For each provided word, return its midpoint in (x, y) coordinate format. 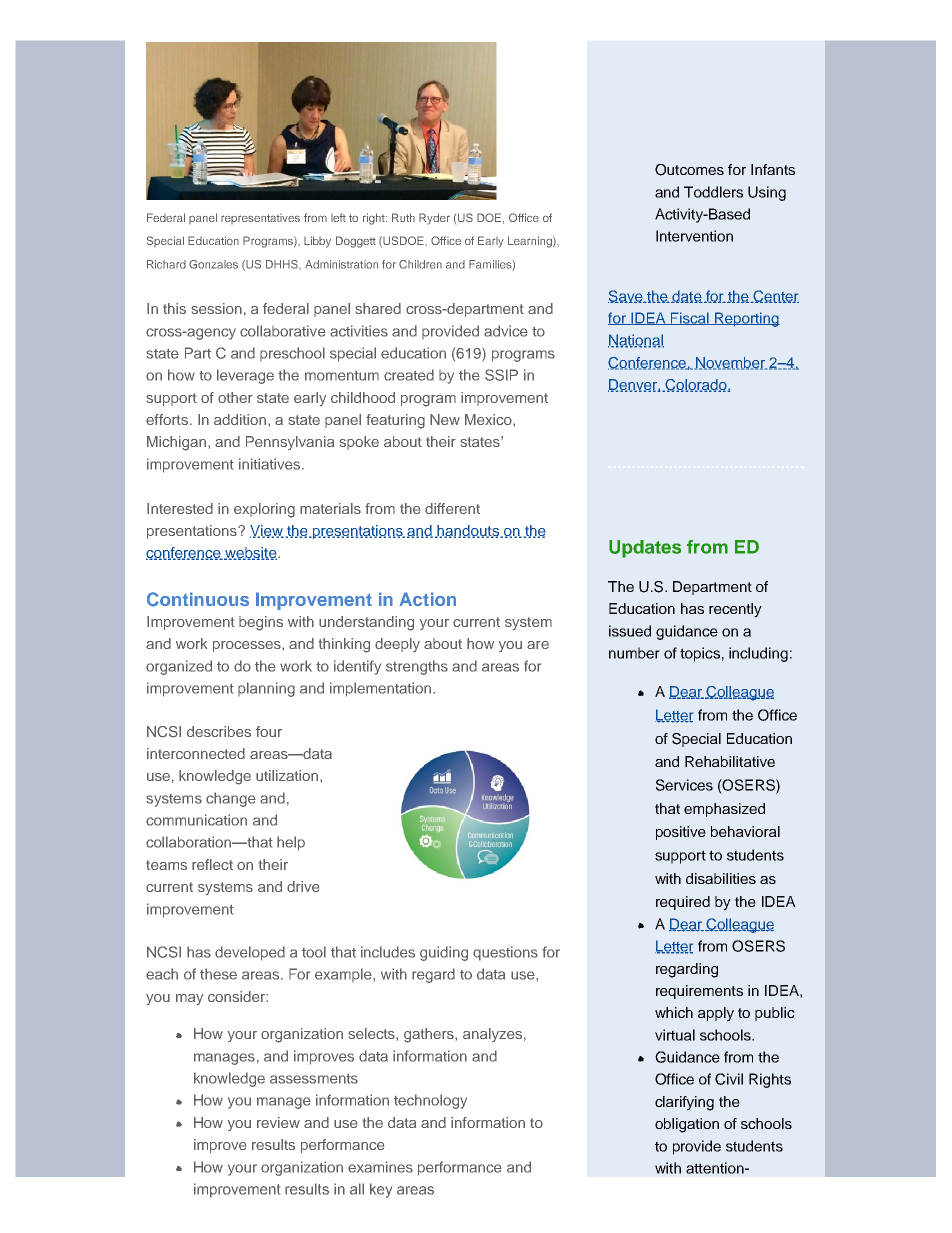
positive (681, 833)
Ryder (434, 219)
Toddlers (713, 192)
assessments (314, 1079)
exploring (264, 510)
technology (430, 1101)
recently (735, 610)
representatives (260, 219)
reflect (212, 864)
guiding (444, 953)
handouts (468, 531)
